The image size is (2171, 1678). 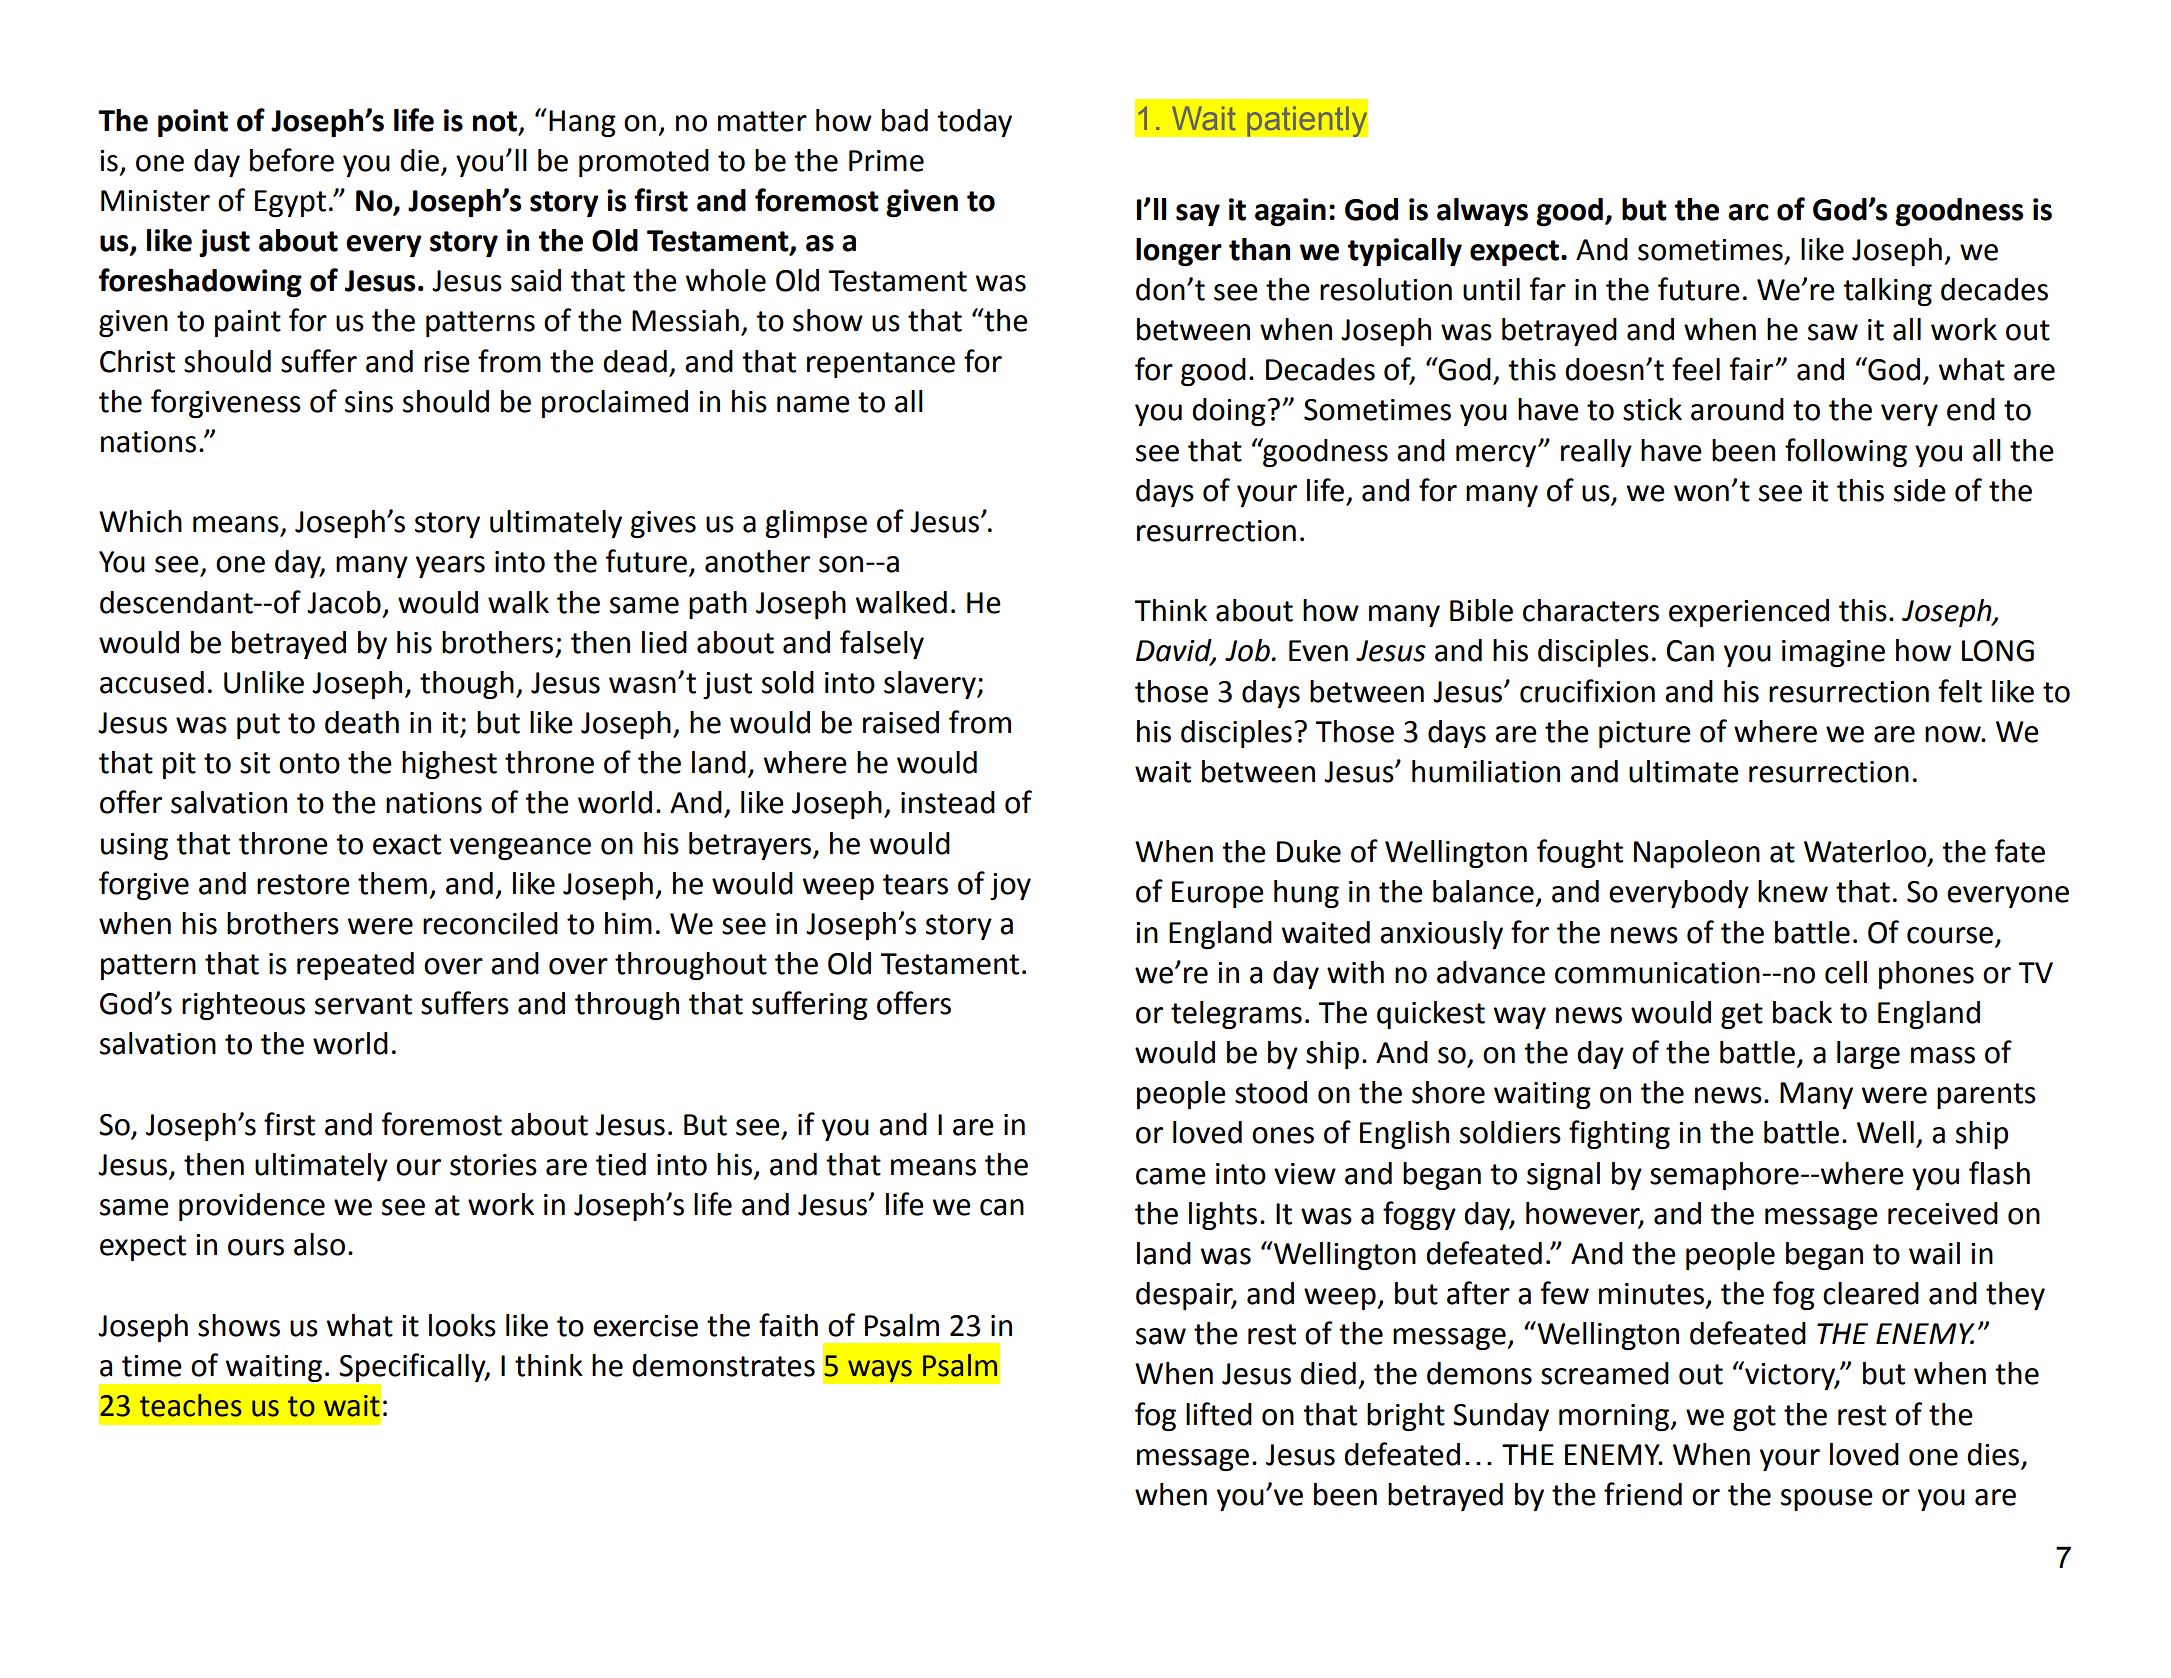 What do you see at coordinates (1271, 1092) in the image?
I see `stood` at bounding box center [1271, 1092].
